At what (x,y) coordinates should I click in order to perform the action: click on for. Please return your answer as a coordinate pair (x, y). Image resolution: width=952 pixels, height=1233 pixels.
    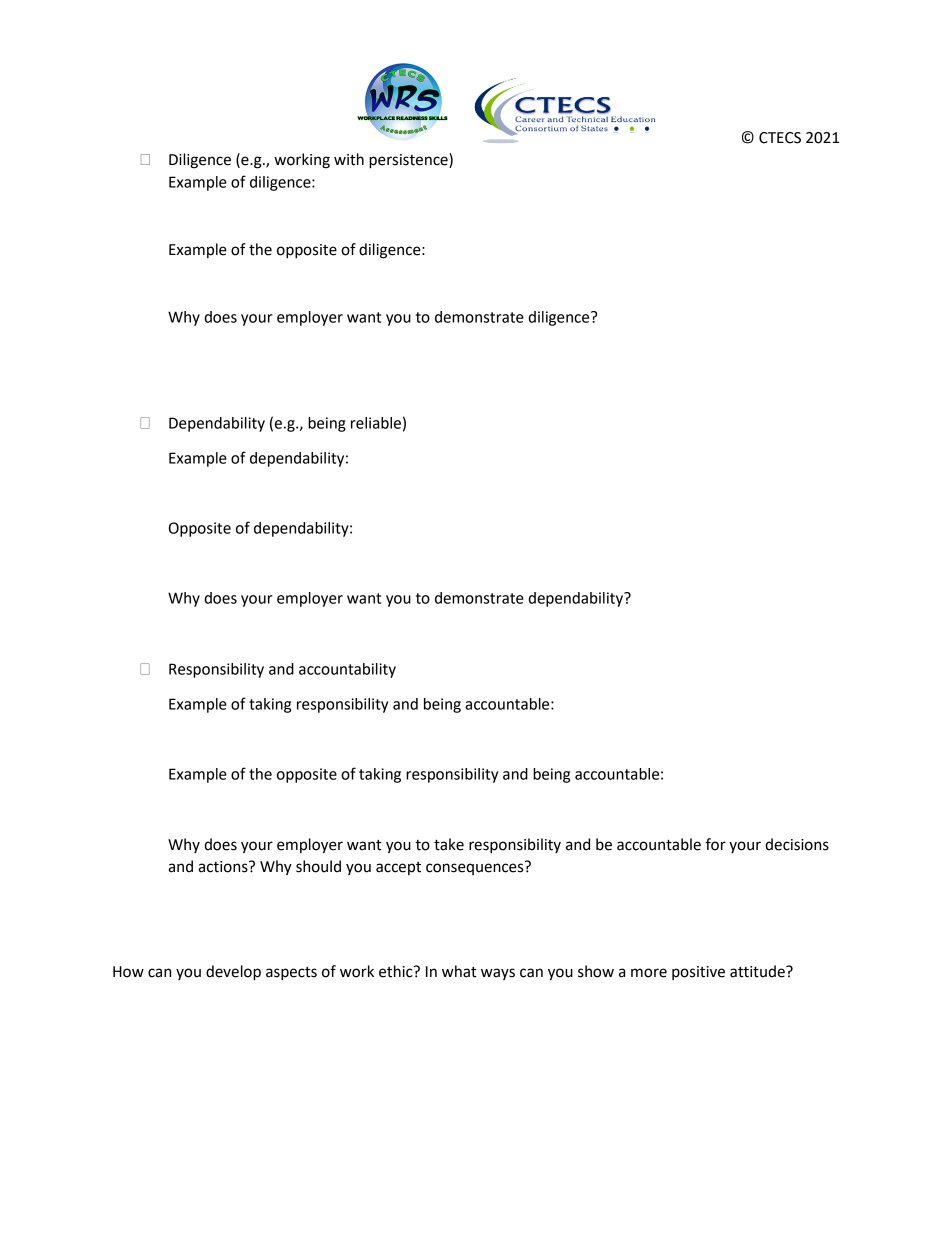
    Looking at the image, I should click on (716, 844).
